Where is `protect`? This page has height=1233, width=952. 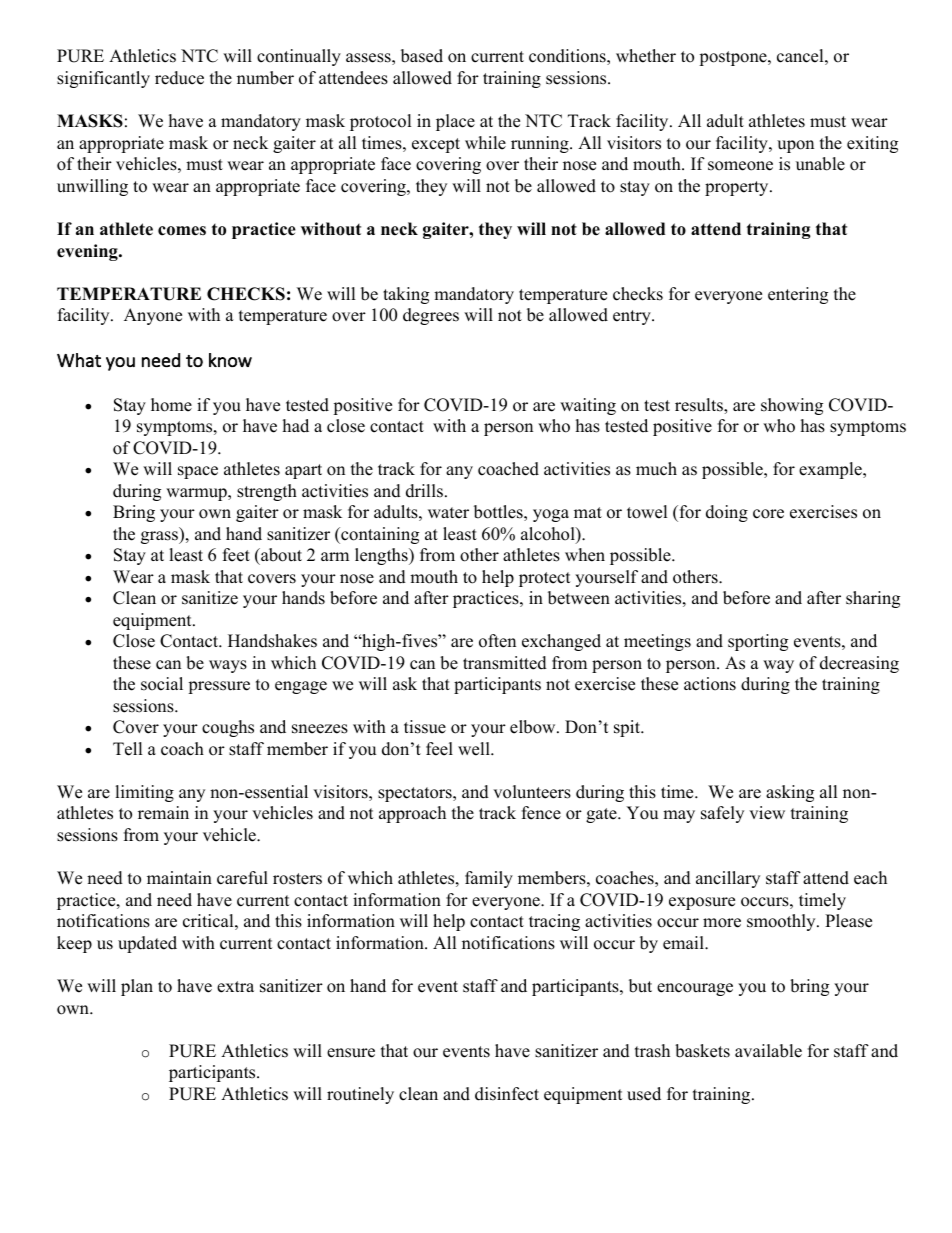 protect is located at coordinates (545, 579).
